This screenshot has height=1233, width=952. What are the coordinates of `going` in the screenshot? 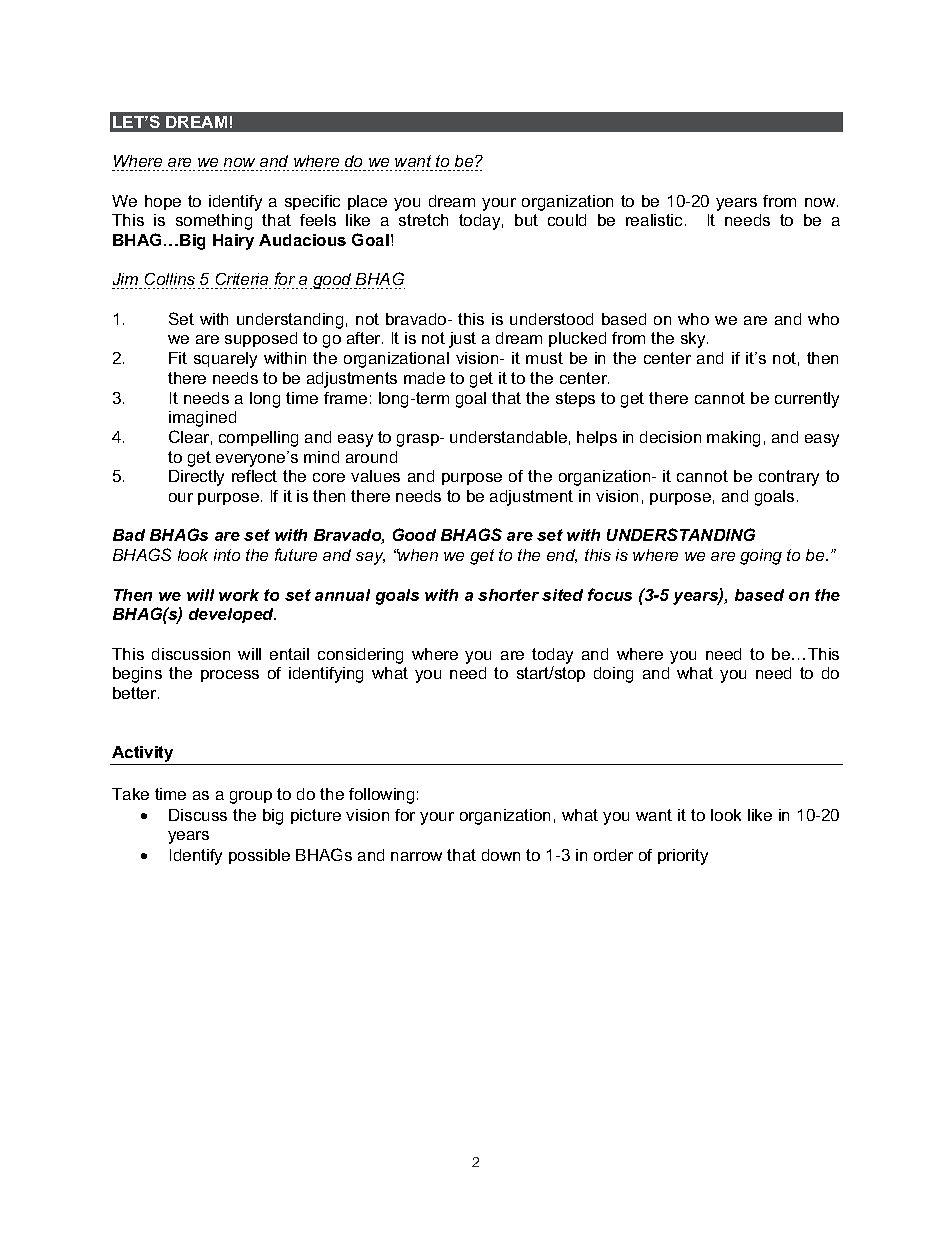 It's located at (761, 557).
